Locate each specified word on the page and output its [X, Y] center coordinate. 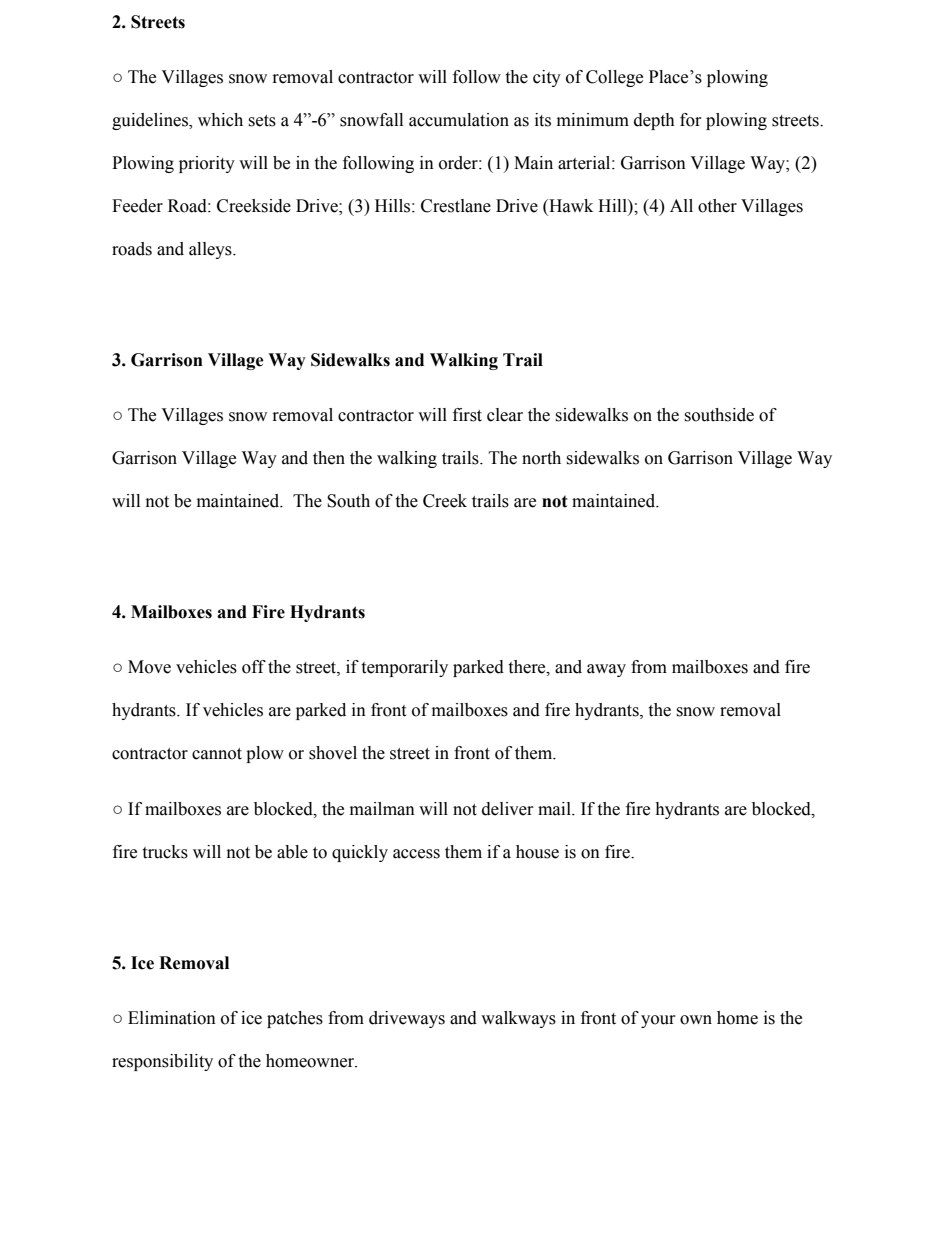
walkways [518, 1019]
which [220, 120]
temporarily [404, 668]
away [606, 670]
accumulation [459, 120]
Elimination [172, 1018]
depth [654, 121]
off [254, 667]
